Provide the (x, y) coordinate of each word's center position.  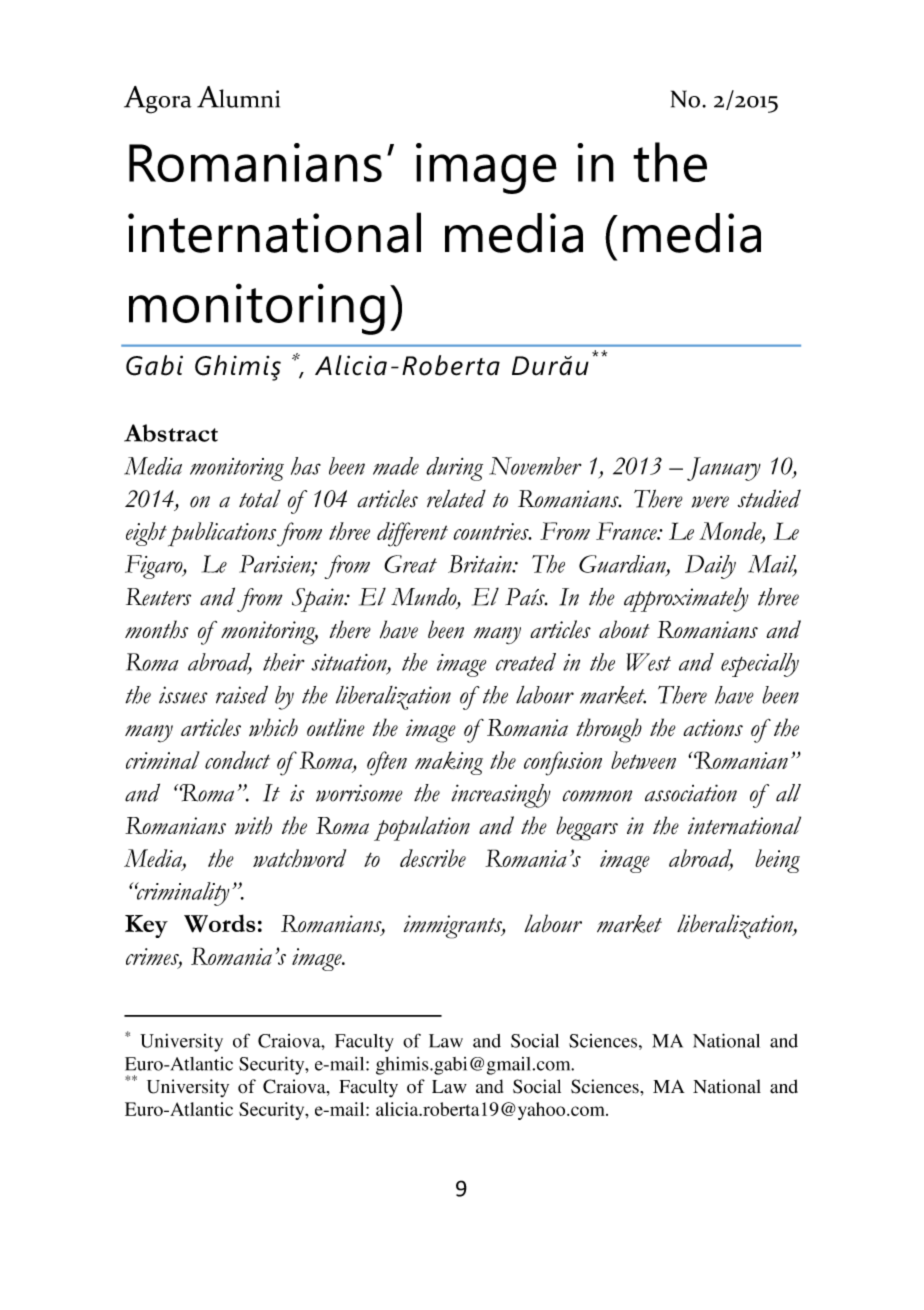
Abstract (171, 433)
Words (219, 923)
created (526, 662)
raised (242, 694)
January (724, 469)
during (454, 469)
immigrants (454, 927)
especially (760, 665)
